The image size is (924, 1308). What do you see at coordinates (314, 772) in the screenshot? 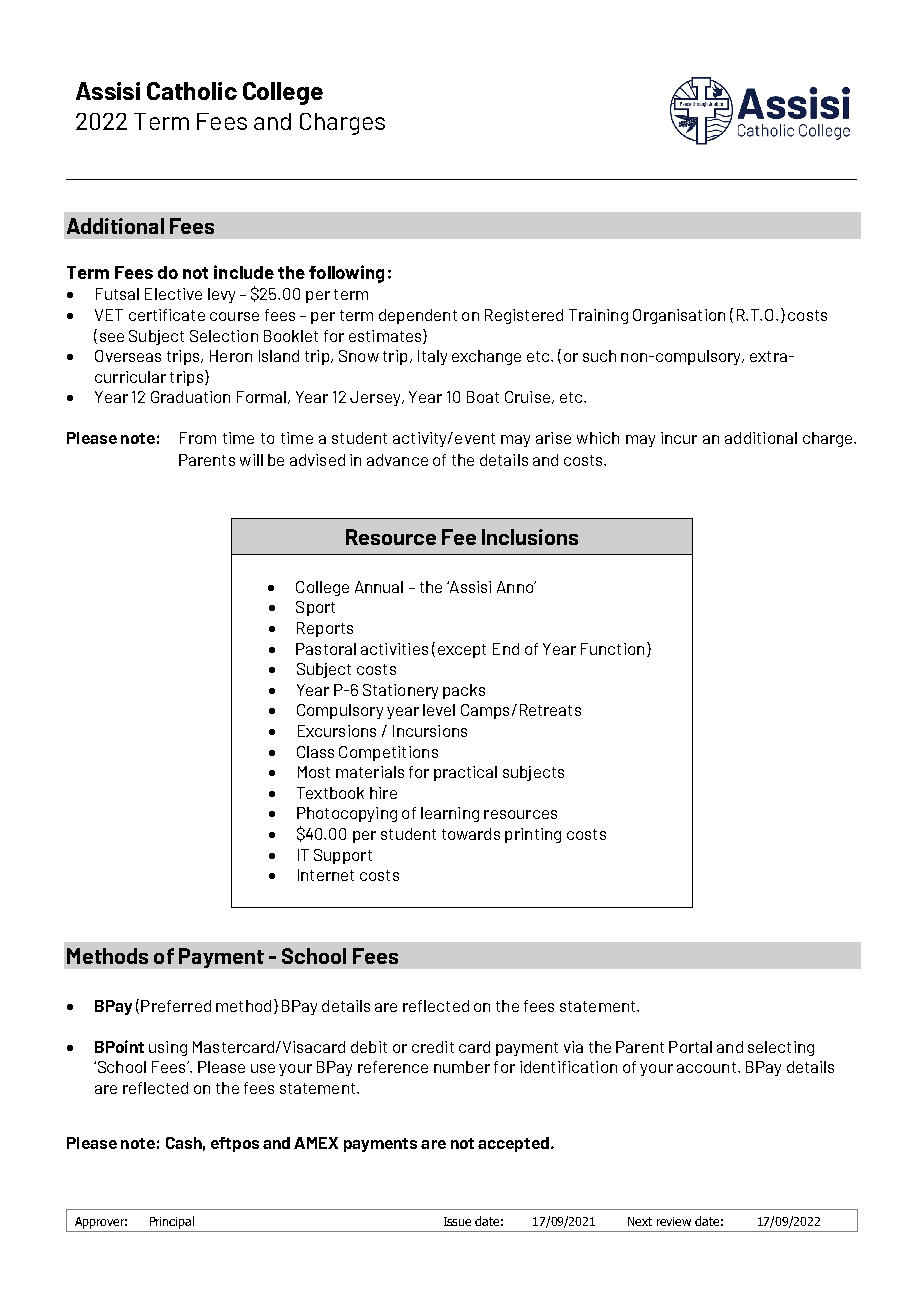
I see `Most` at bounding box center [314, 772].
